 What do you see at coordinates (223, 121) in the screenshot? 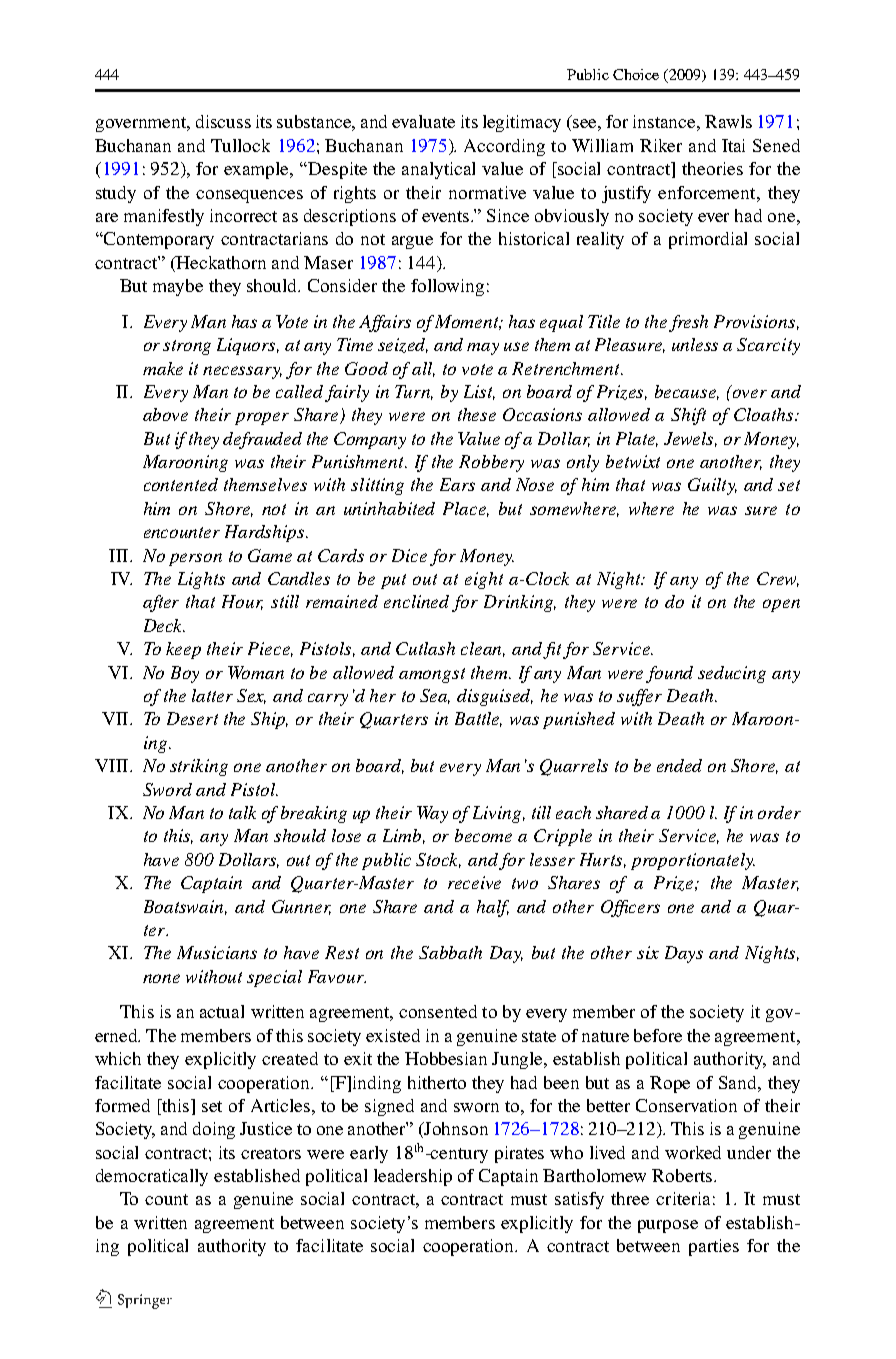
I see `discuss` at bounding box center [223, 121].
